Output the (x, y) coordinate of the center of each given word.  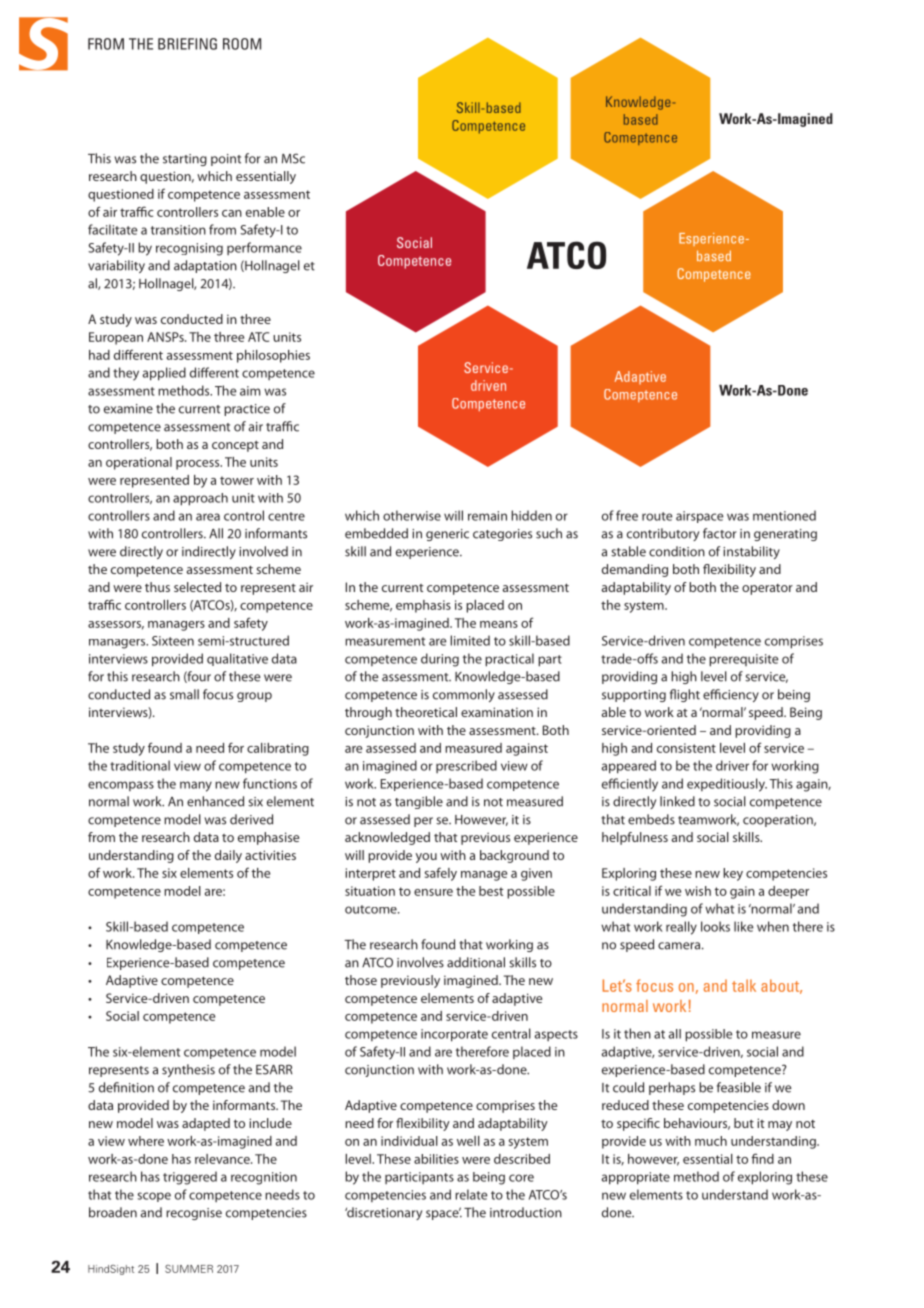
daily (228, 856)
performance (264, 248)
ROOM (242, 44)
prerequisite (743, 660)
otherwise (412, 515)
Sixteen (173, 641)
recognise (194, 1214)
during (440, 660)
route (657, 516)
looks (715, 926)
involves (420, 962)
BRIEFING (187, 44)
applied (164, 374)
